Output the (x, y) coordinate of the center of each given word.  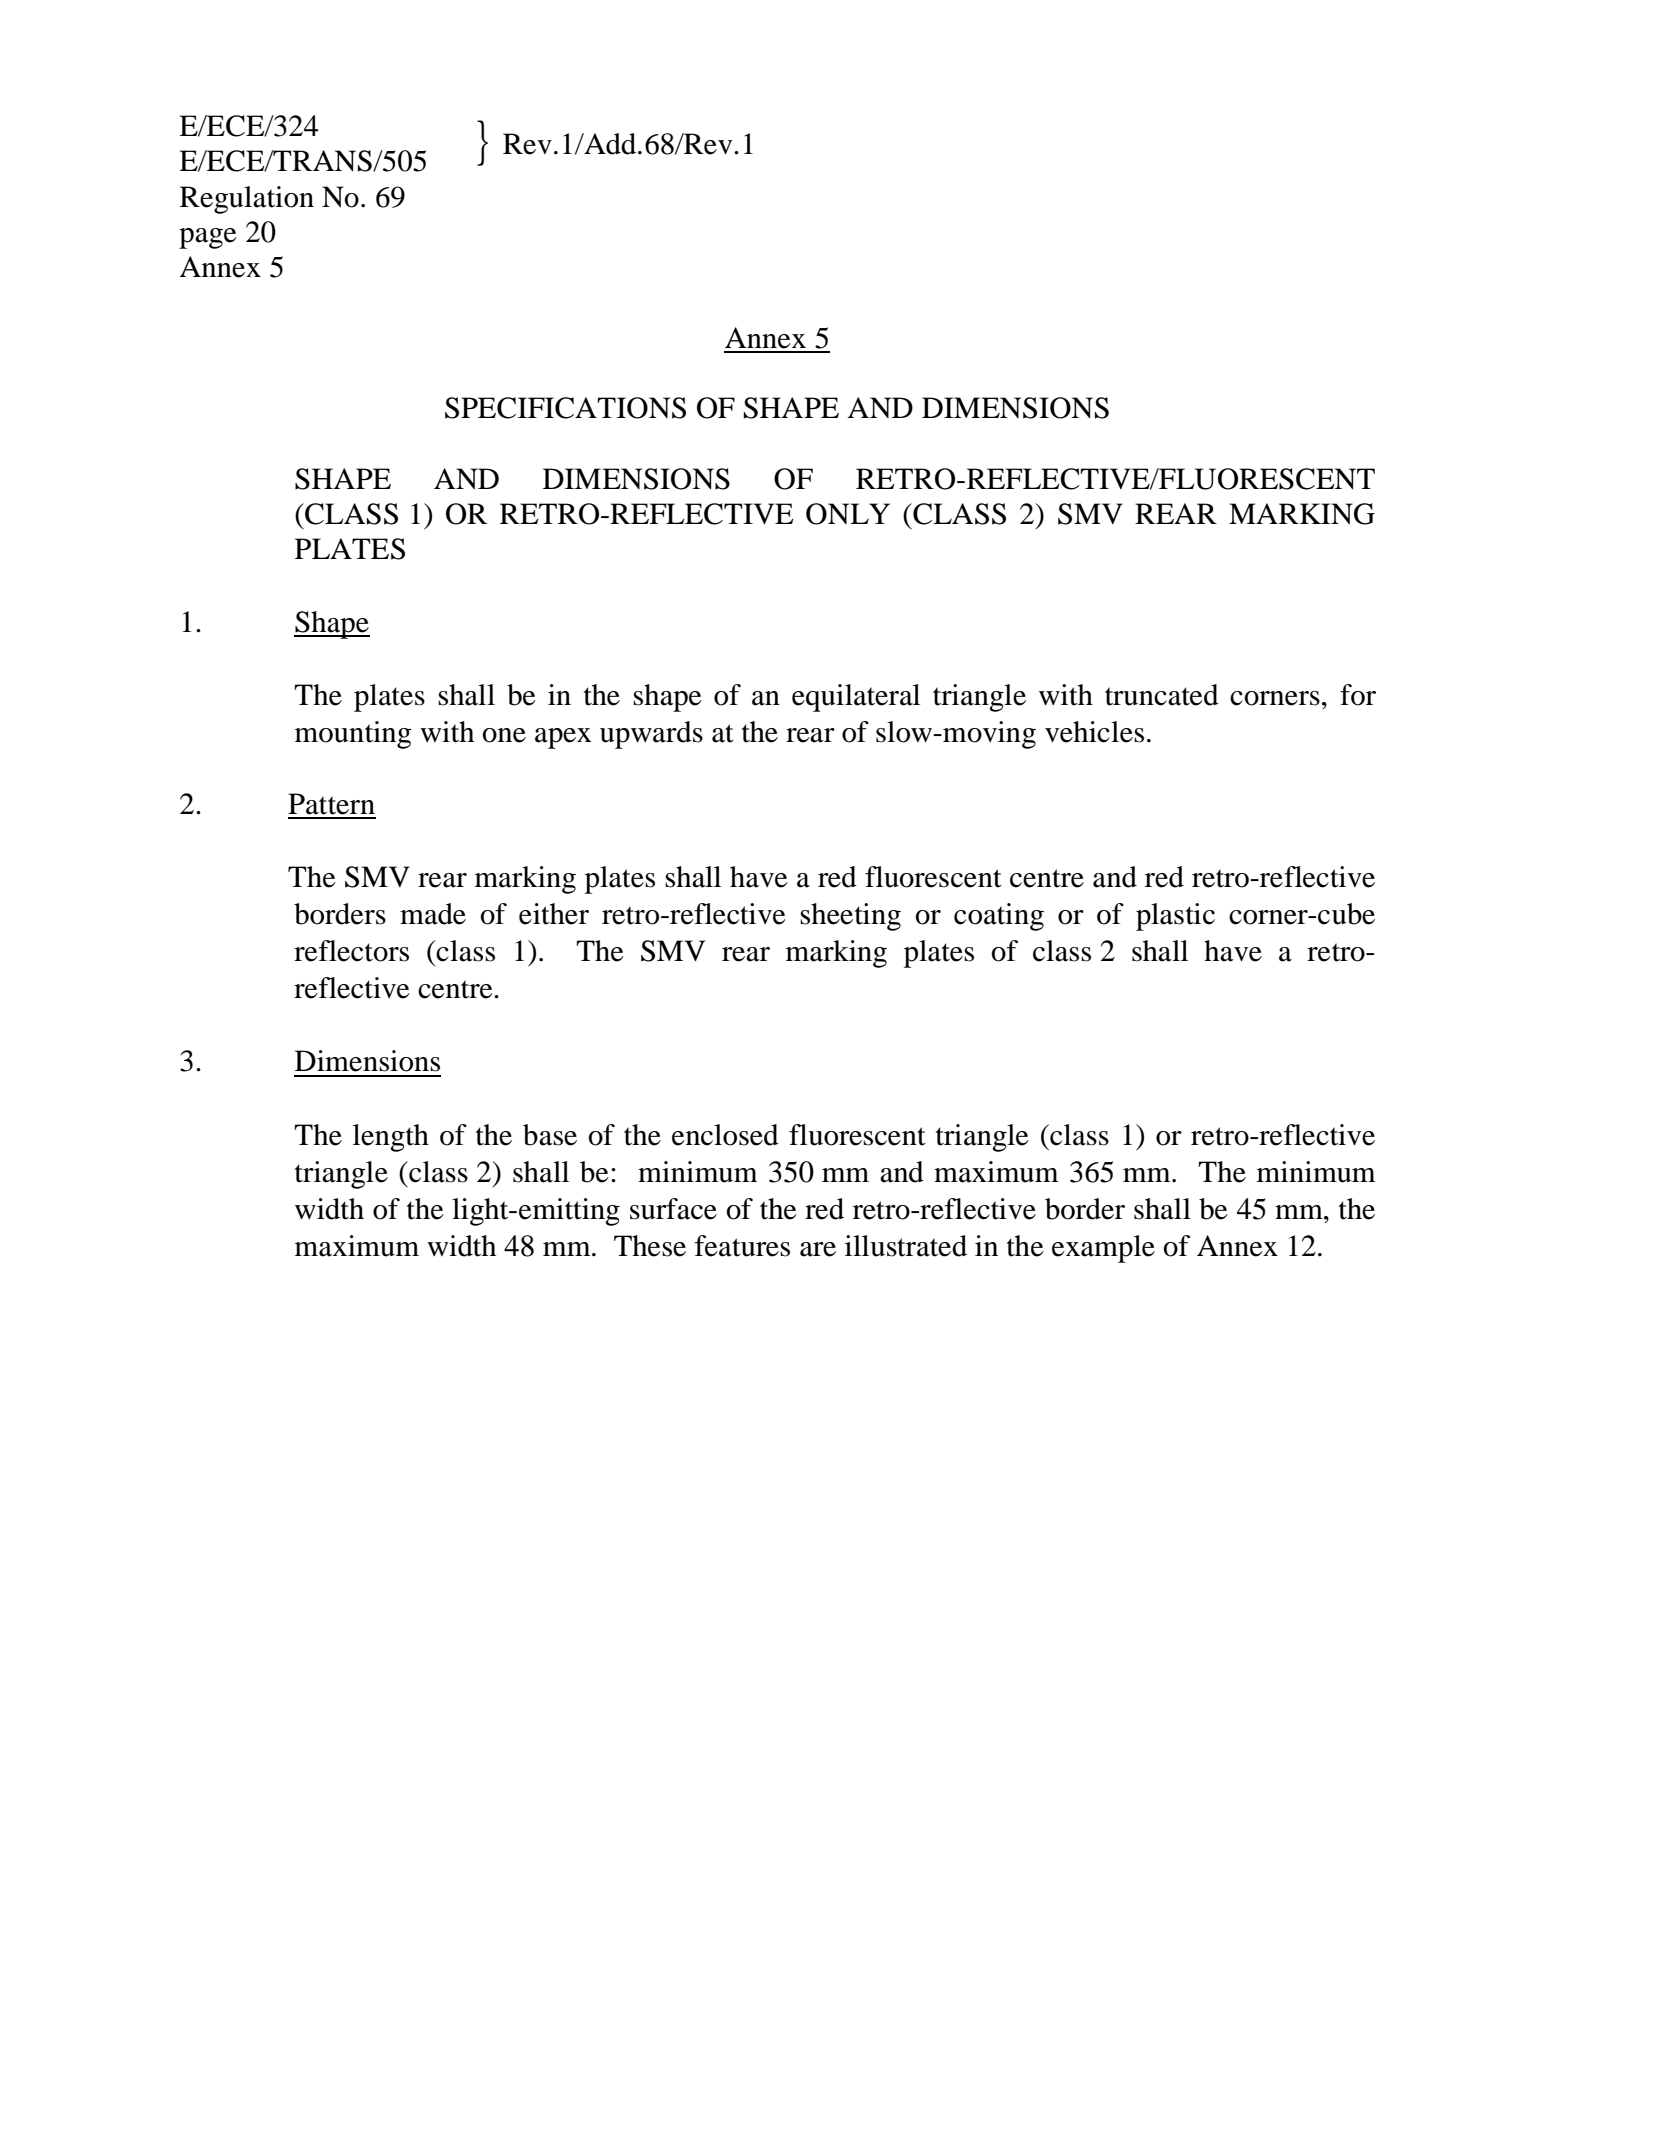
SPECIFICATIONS (565, 408)
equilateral (856, 698)
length (391, 1138)
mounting (353, 735)
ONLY (848, 514)
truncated (1162, 695)
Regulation (247, 200)
